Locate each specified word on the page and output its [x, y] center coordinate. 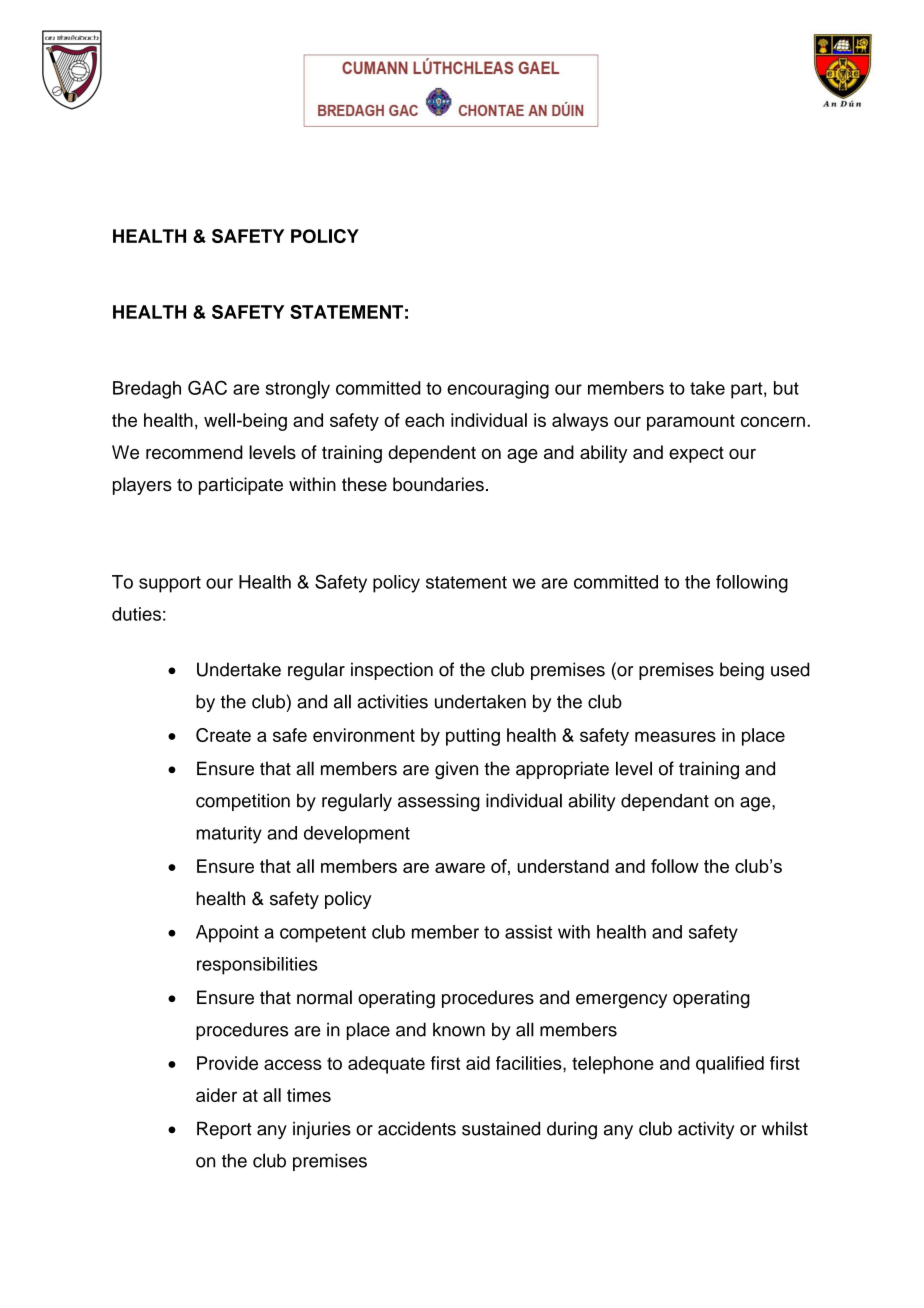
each [424, 420]
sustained [501, 1128]
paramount [691, 422]
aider [216, 1095]
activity [706, 1130]
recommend [194, 452]
